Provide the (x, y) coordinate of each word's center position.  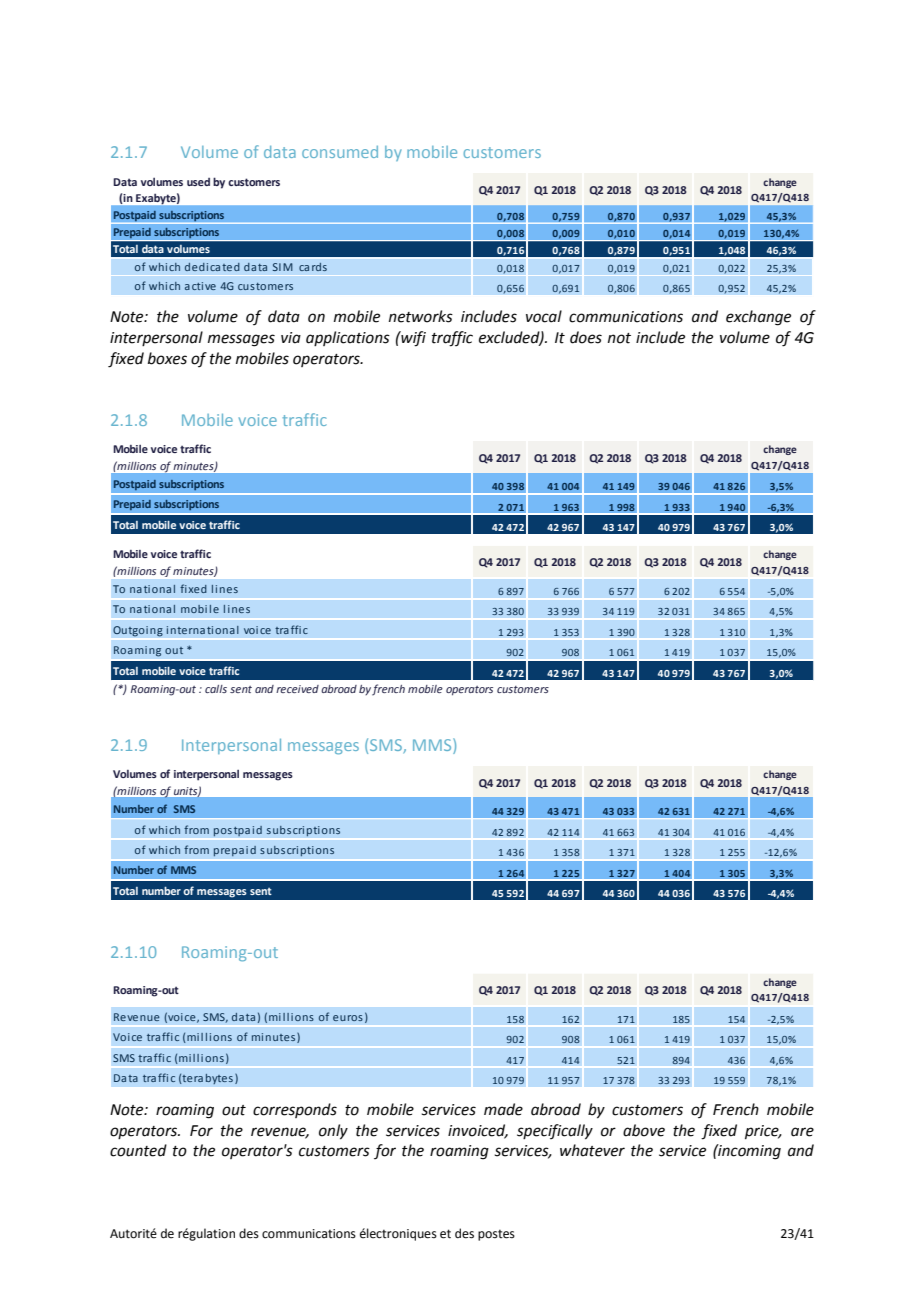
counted (138, 1150)
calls (216, 689)
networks (421, 316)
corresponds (295, 1110)
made (503, 1109)
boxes (167, 358)
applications (348, 338)
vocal (544, 316)
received (297, 689)
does (586, 337)
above (644, 1130)
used (198, 182)
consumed (340, 152)
